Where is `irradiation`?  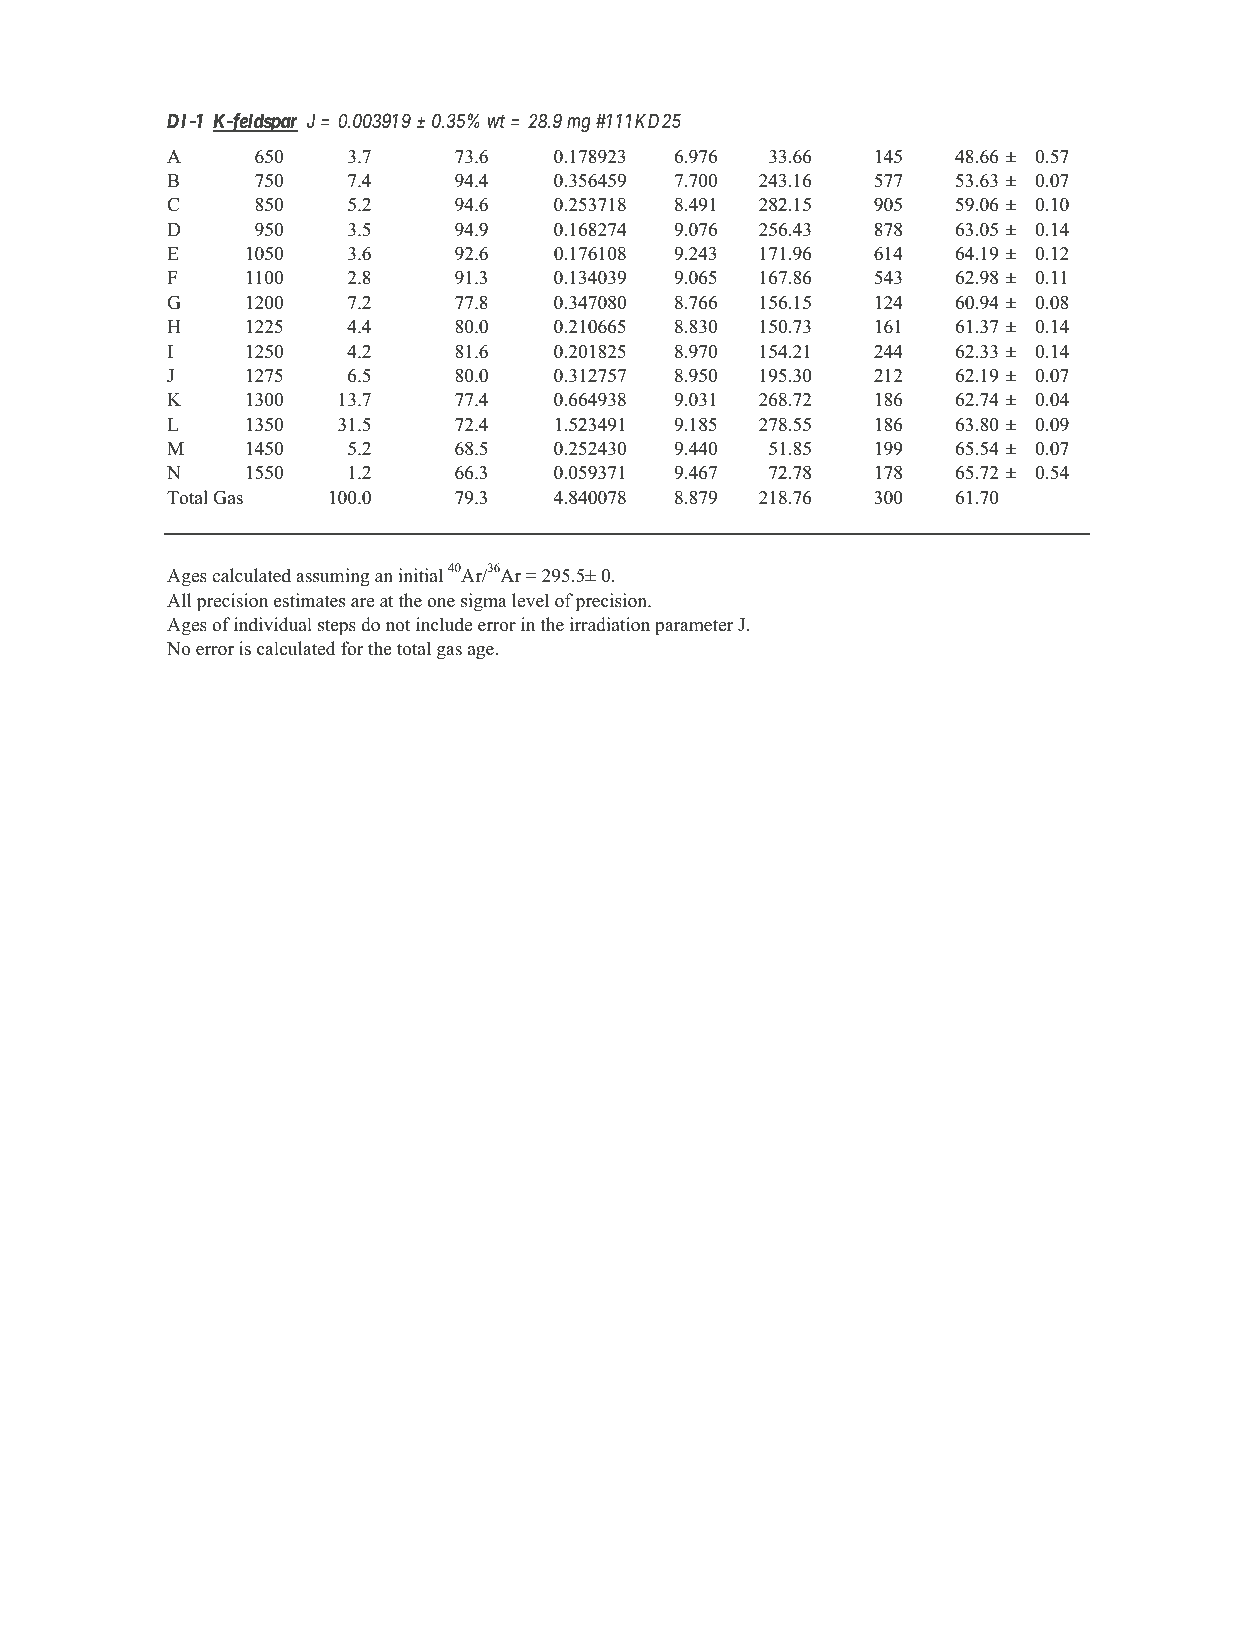 irradiation is located at coordinates (610, 624).
